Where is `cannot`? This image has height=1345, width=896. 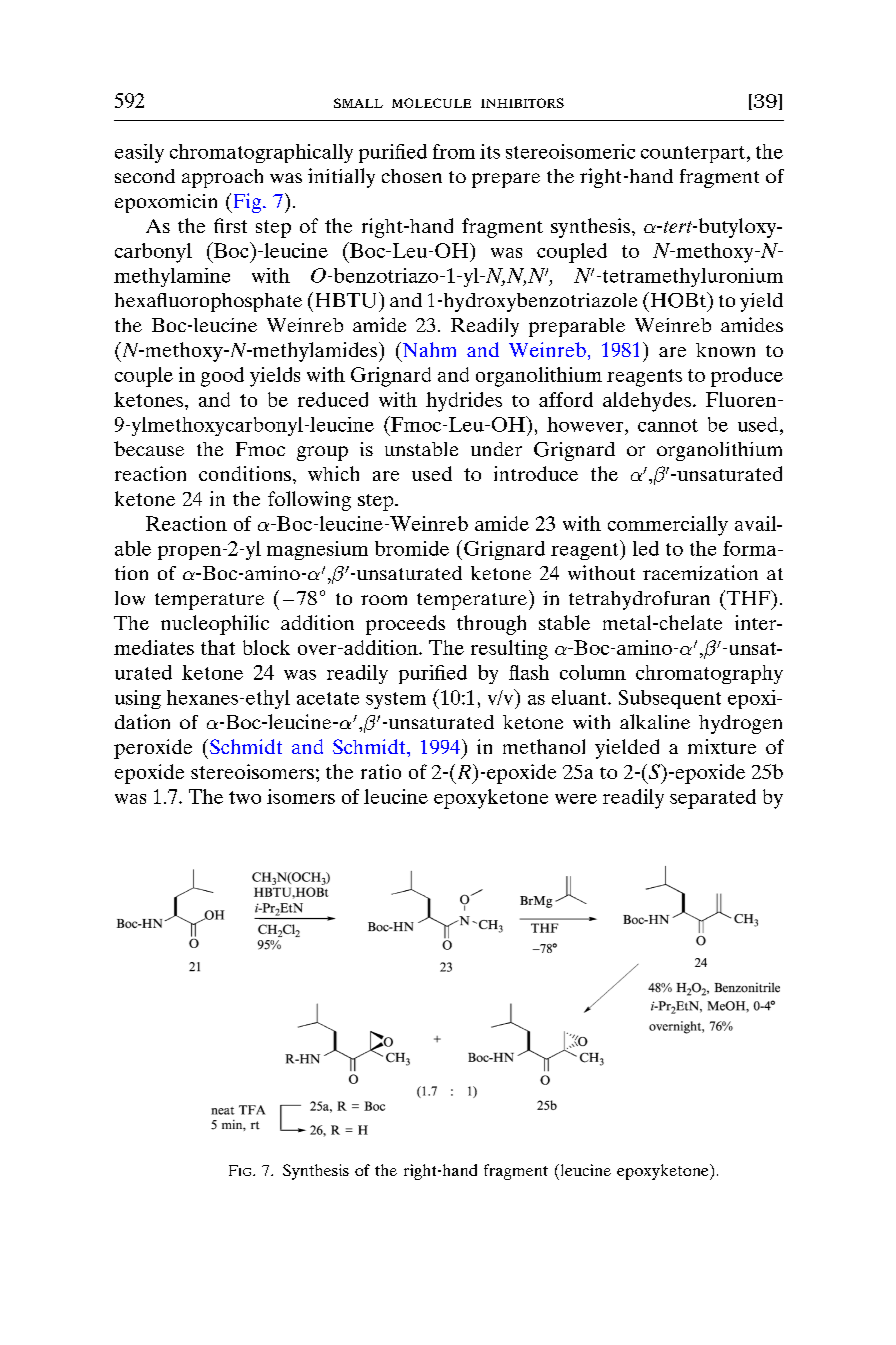 cannot is located at coordinates (668, 425).
